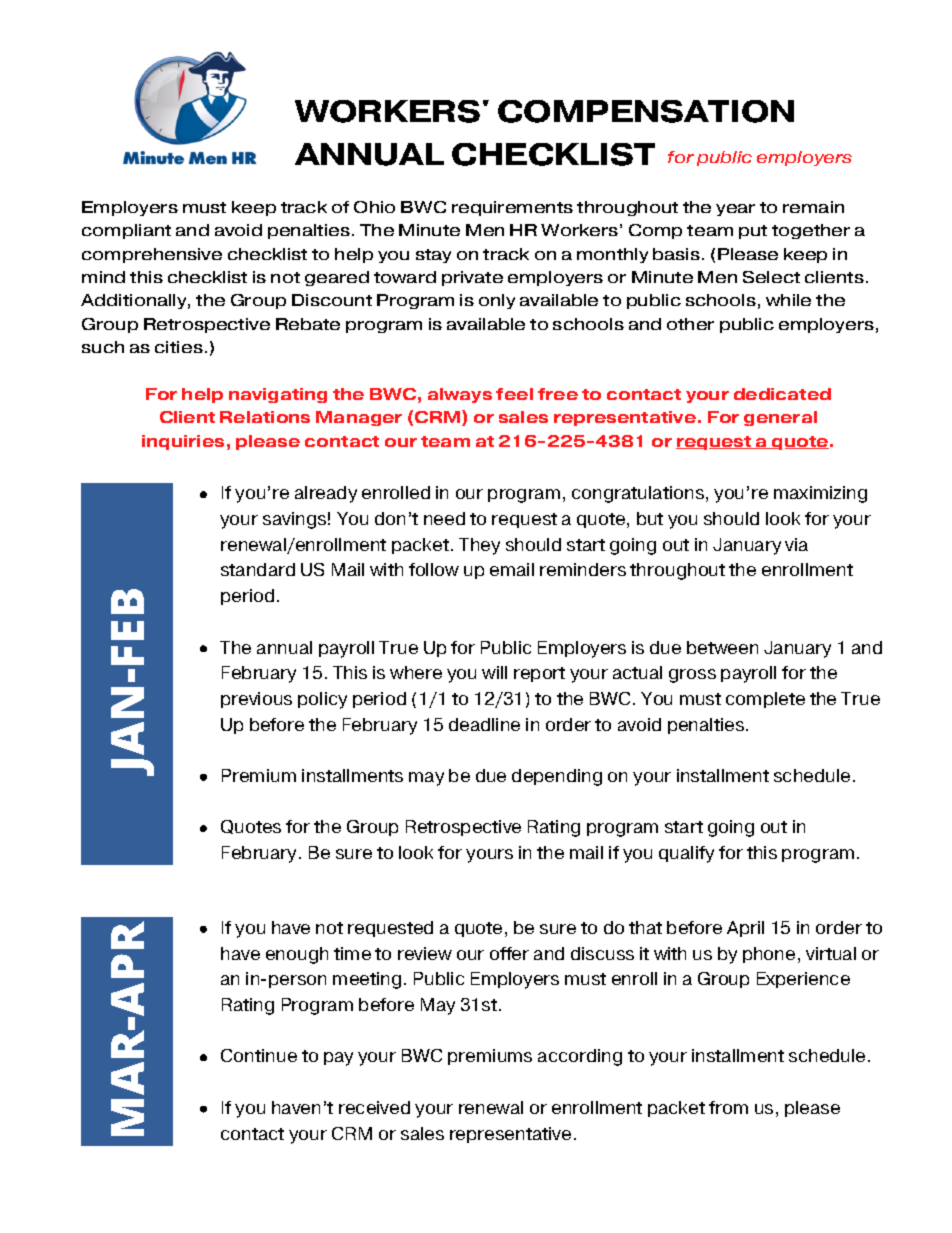  I want to click on need, so click(444, 518).
